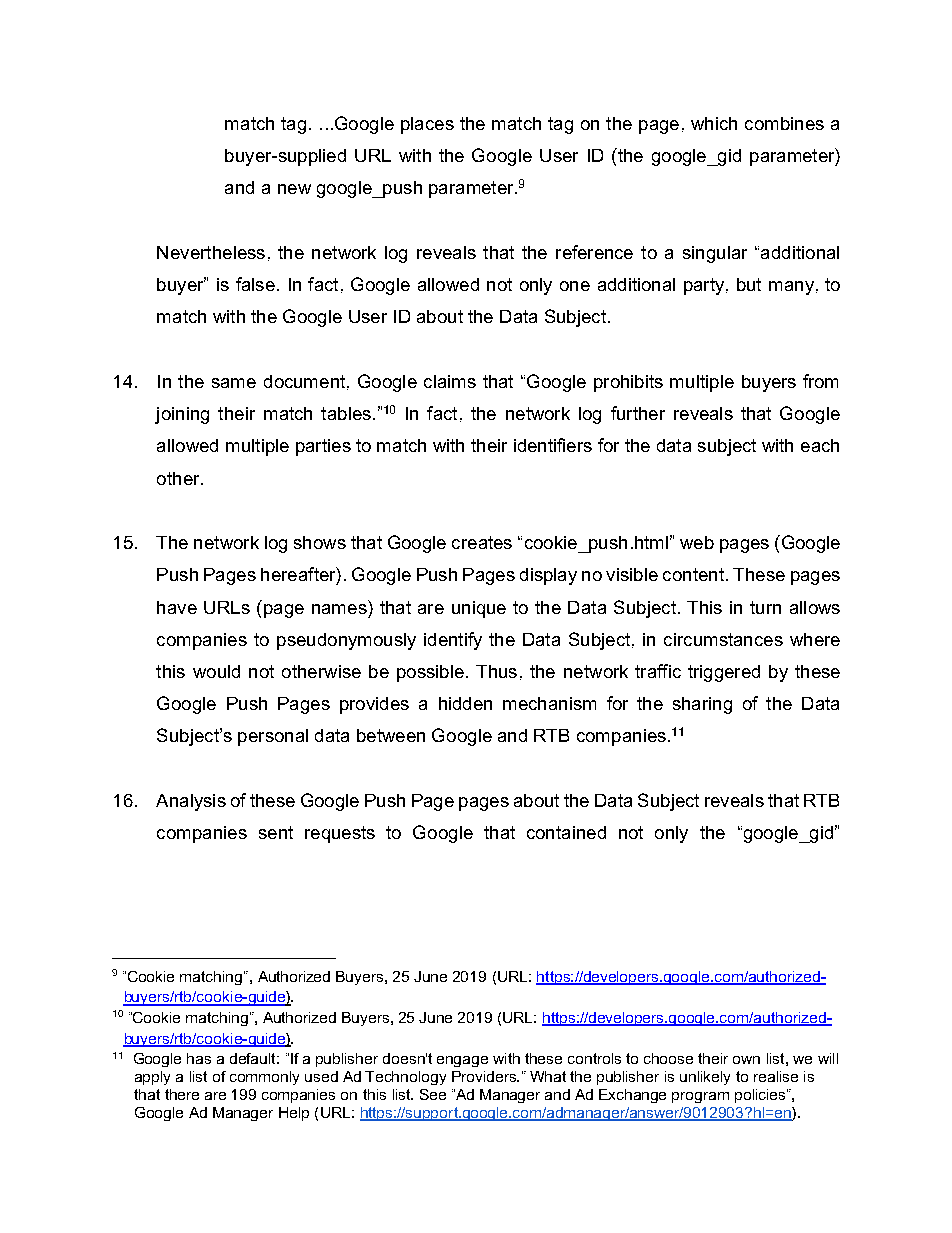  What do you see at coordinates (765, 607) in the screenshot?
I see `turn` at bounding box center [765, 607].
